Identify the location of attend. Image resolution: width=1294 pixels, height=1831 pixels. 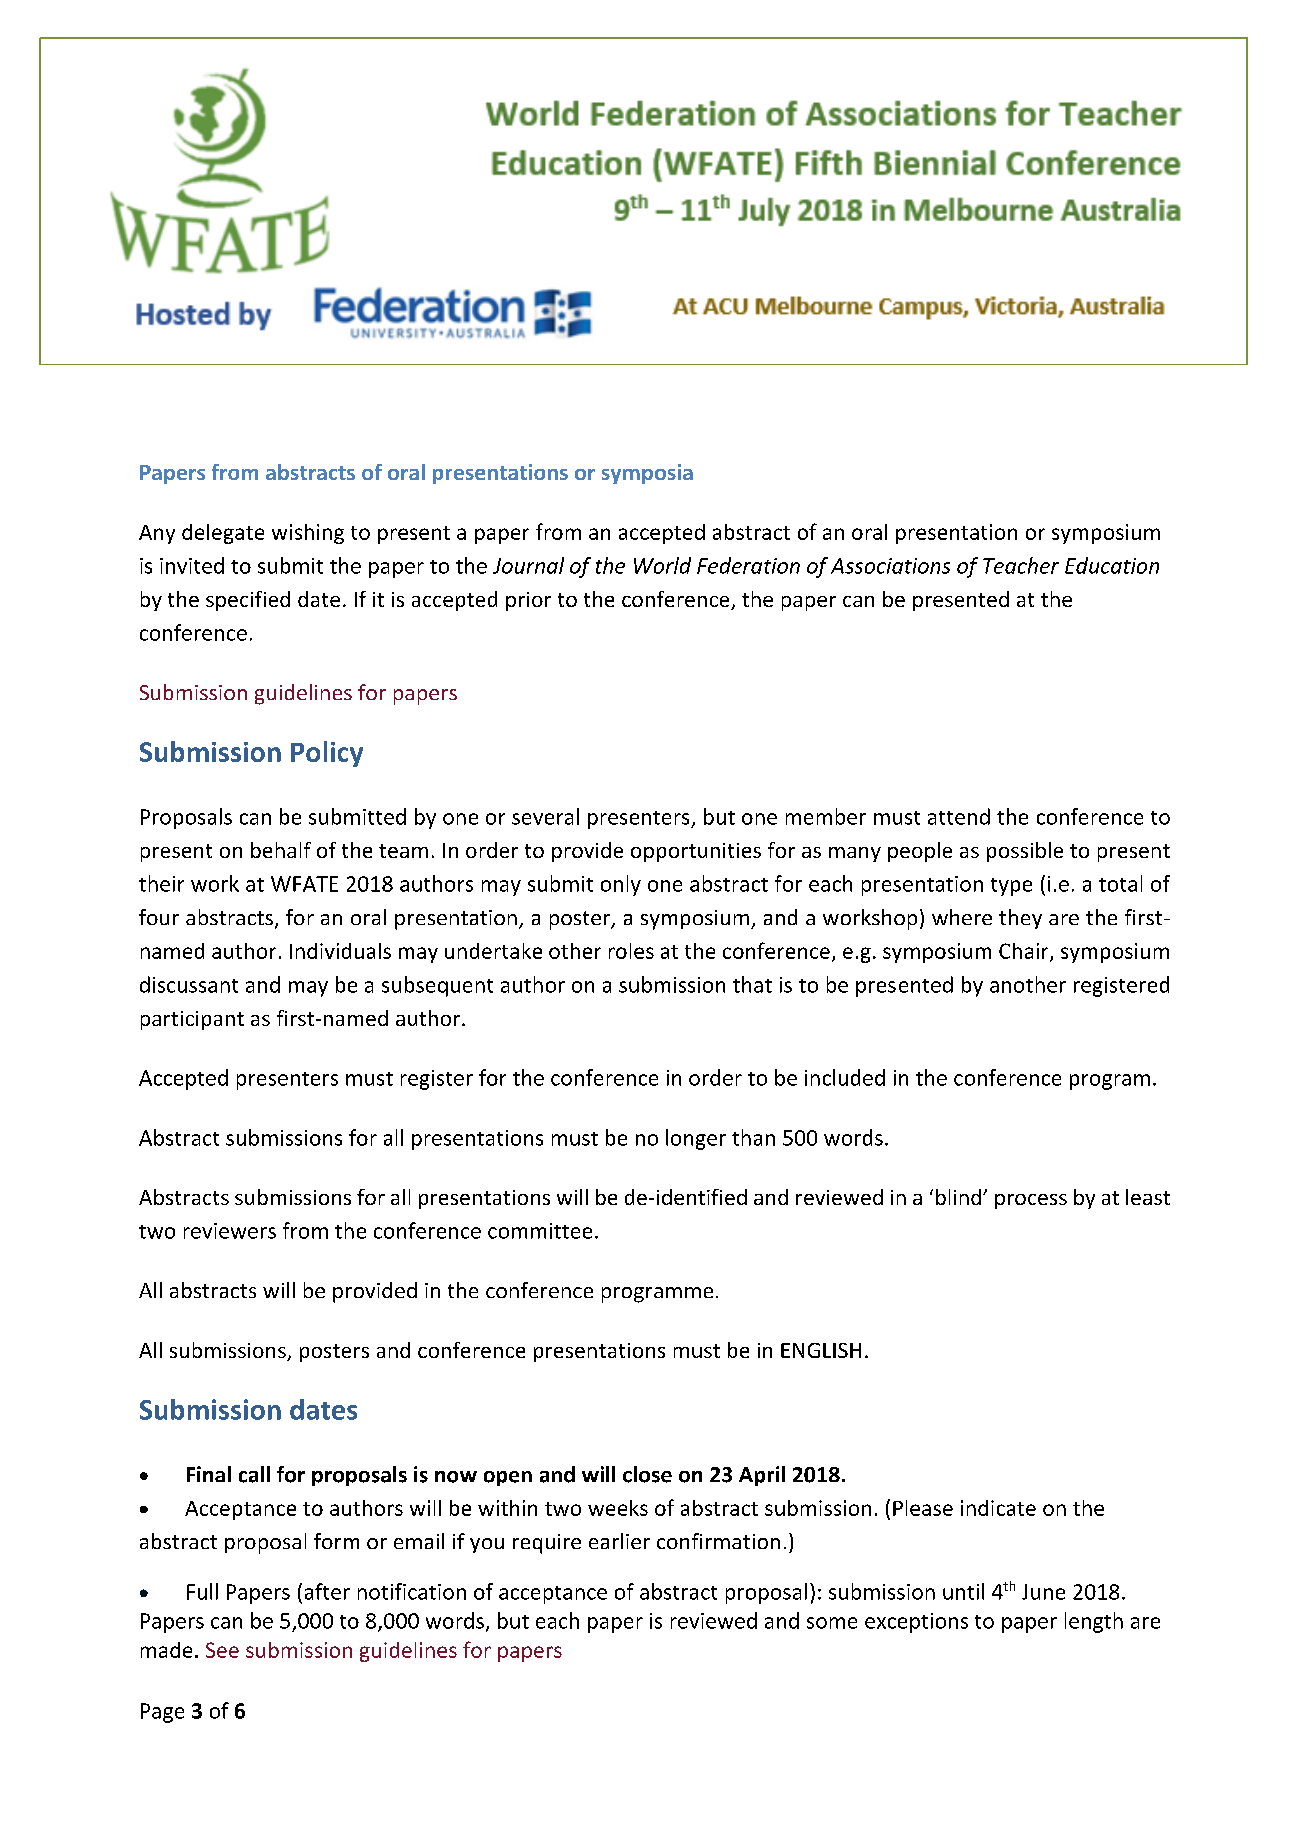
(959, 816).
